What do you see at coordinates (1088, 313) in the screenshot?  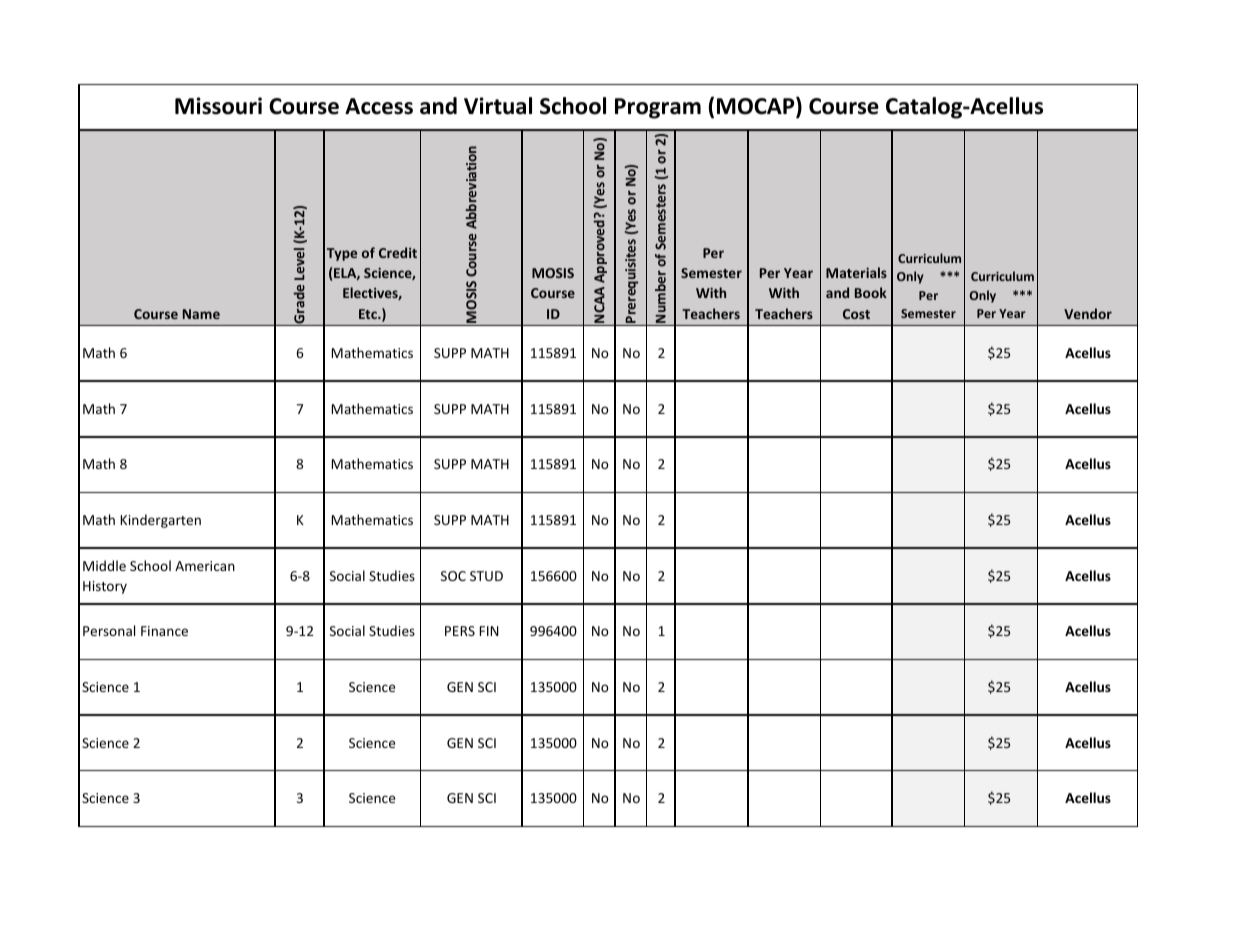 I see `Vendor` at bounding box center [1088, 313].
